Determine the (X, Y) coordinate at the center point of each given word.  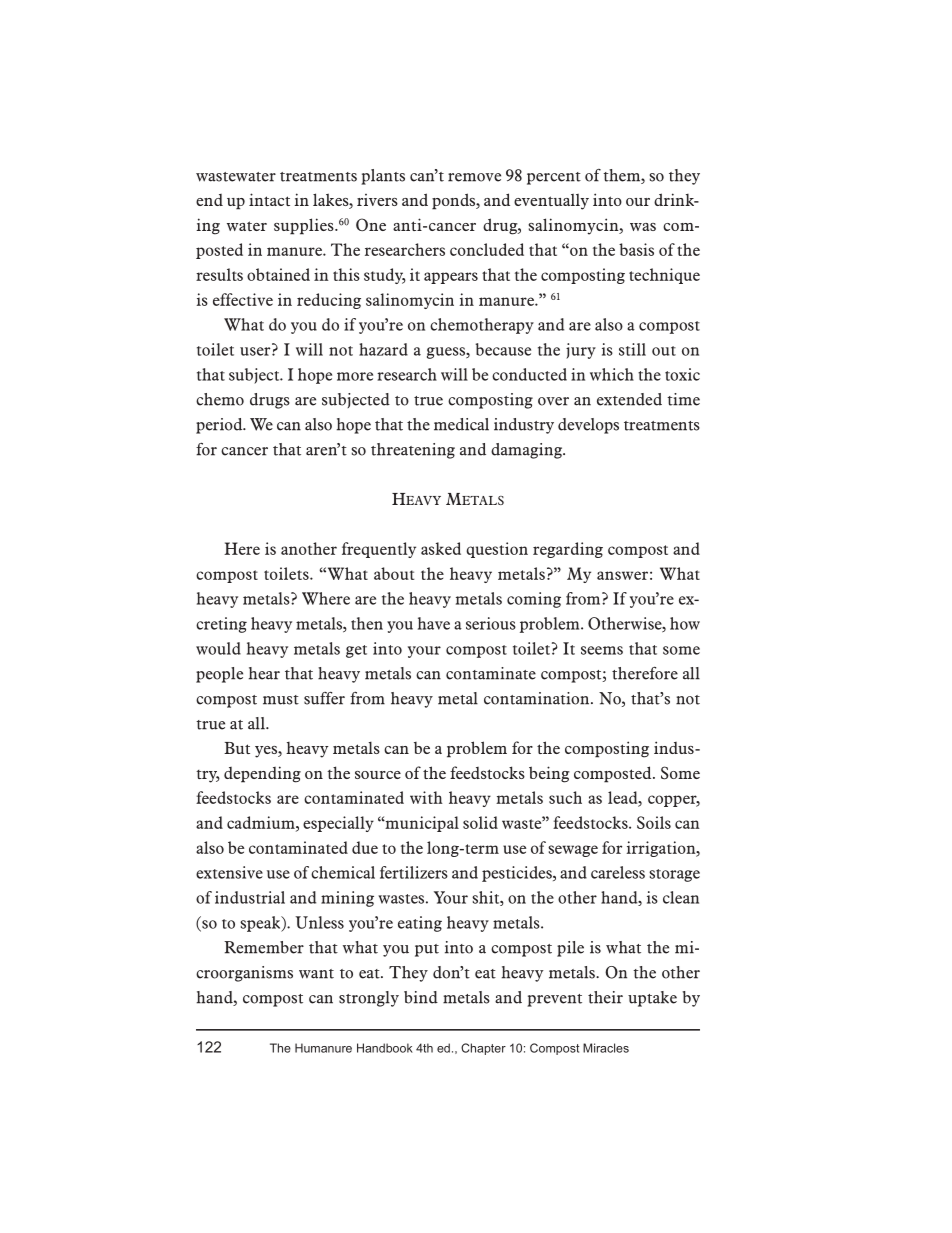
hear (264, 673)
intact (269, 199)
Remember (264, 947)
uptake (652, 999)
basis (636, 249)
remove (474, 177)
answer (622, 575)
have (434, 623)
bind (421, 997)
